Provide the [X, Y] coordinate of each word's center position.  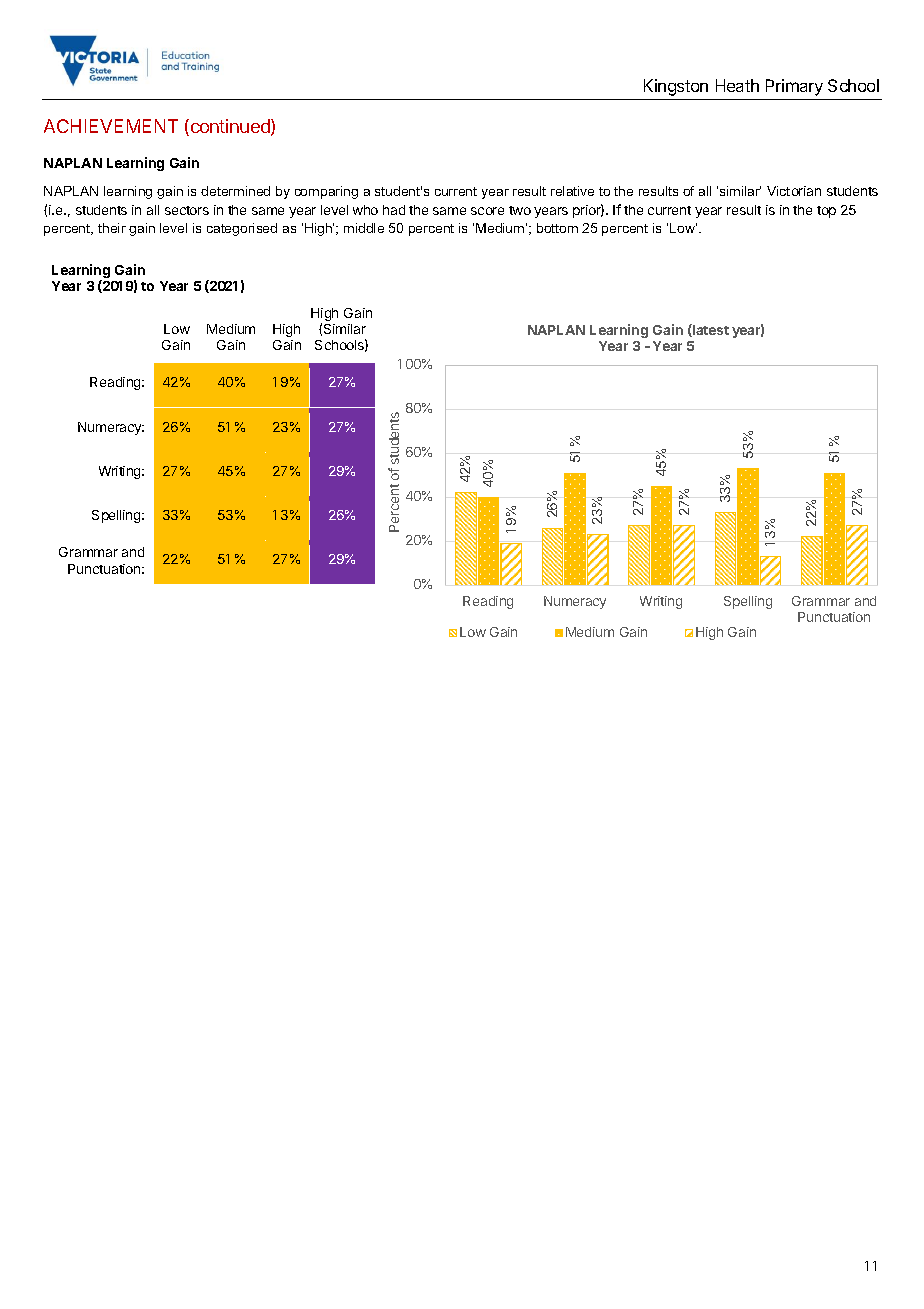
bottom [557, 228]
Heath [737, 85]
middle [364, 228]
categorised [242, 229]
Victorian [794, 191]
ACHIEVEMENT [111, 126]
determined [235, 191]
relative [572, 191]
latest [710, 330]
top [826, 212]
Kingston [676, 87]
